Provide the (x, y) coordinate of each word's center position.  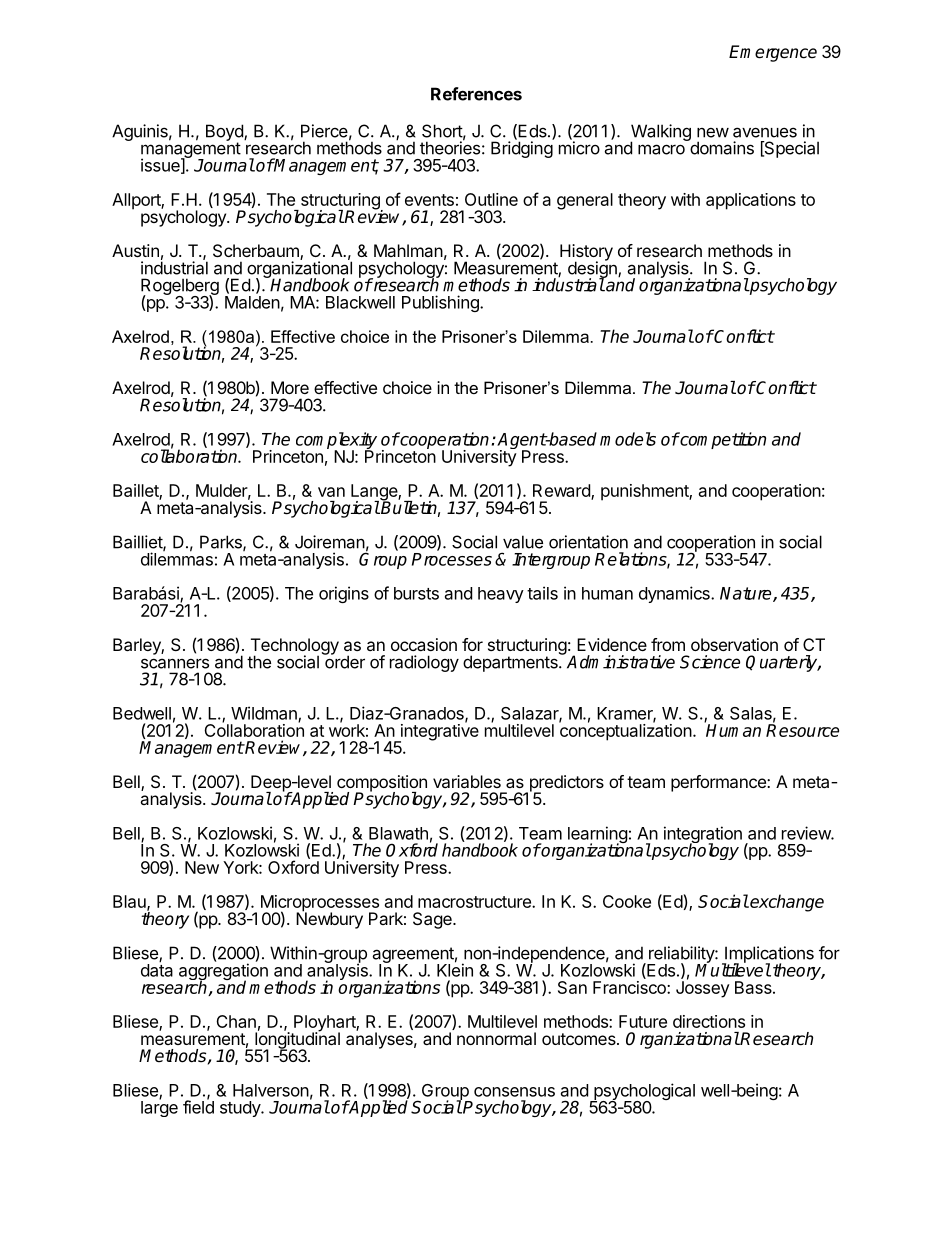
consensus (514, 1092)
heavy (501, 595)
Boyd (225, 133)
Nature (747, 594)
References (476, 94)
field (198, 1106)
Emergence (773, 53)
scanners (175, 663)
